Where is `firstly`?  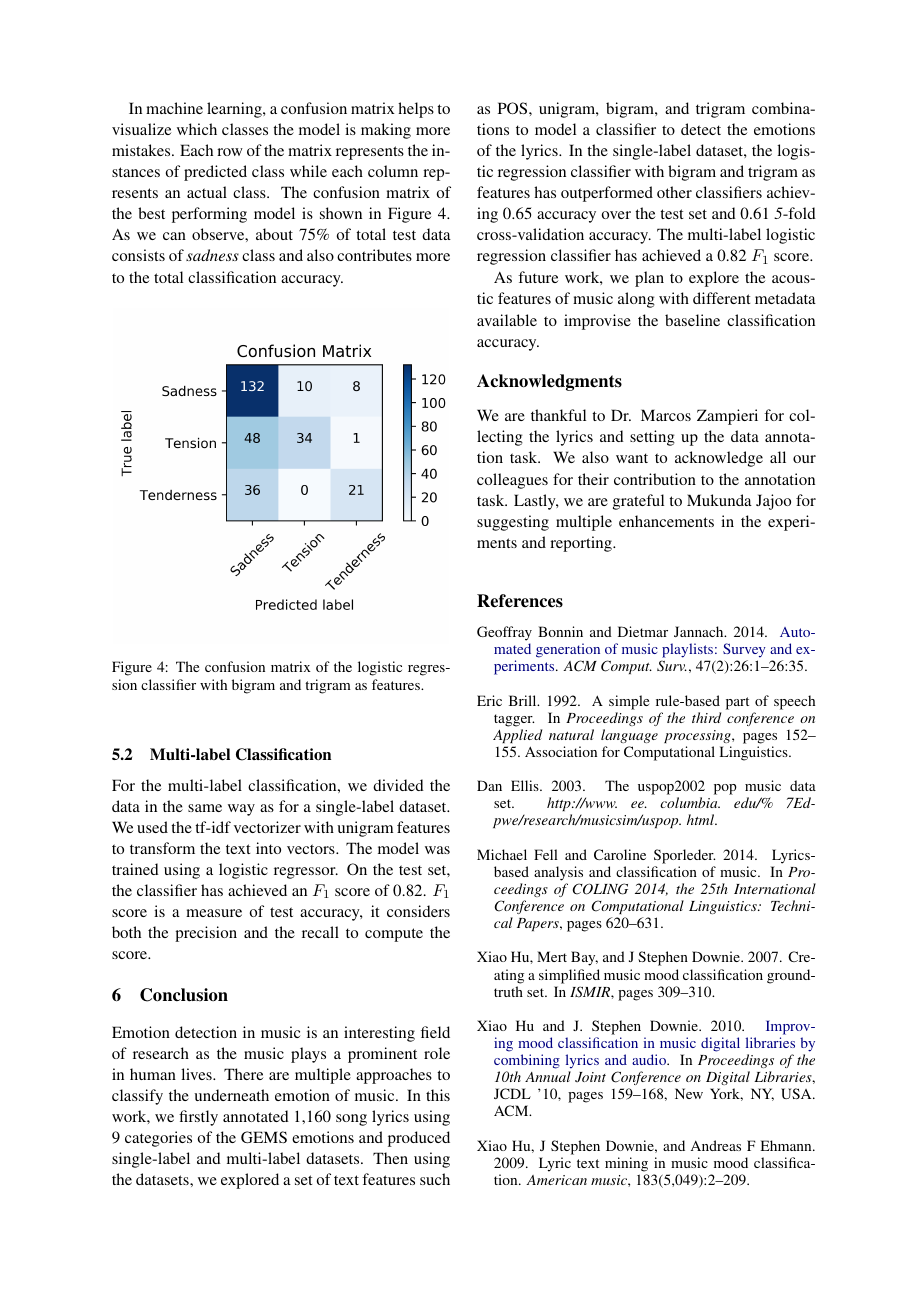
firstly is located at coordinates (198, 1118).
